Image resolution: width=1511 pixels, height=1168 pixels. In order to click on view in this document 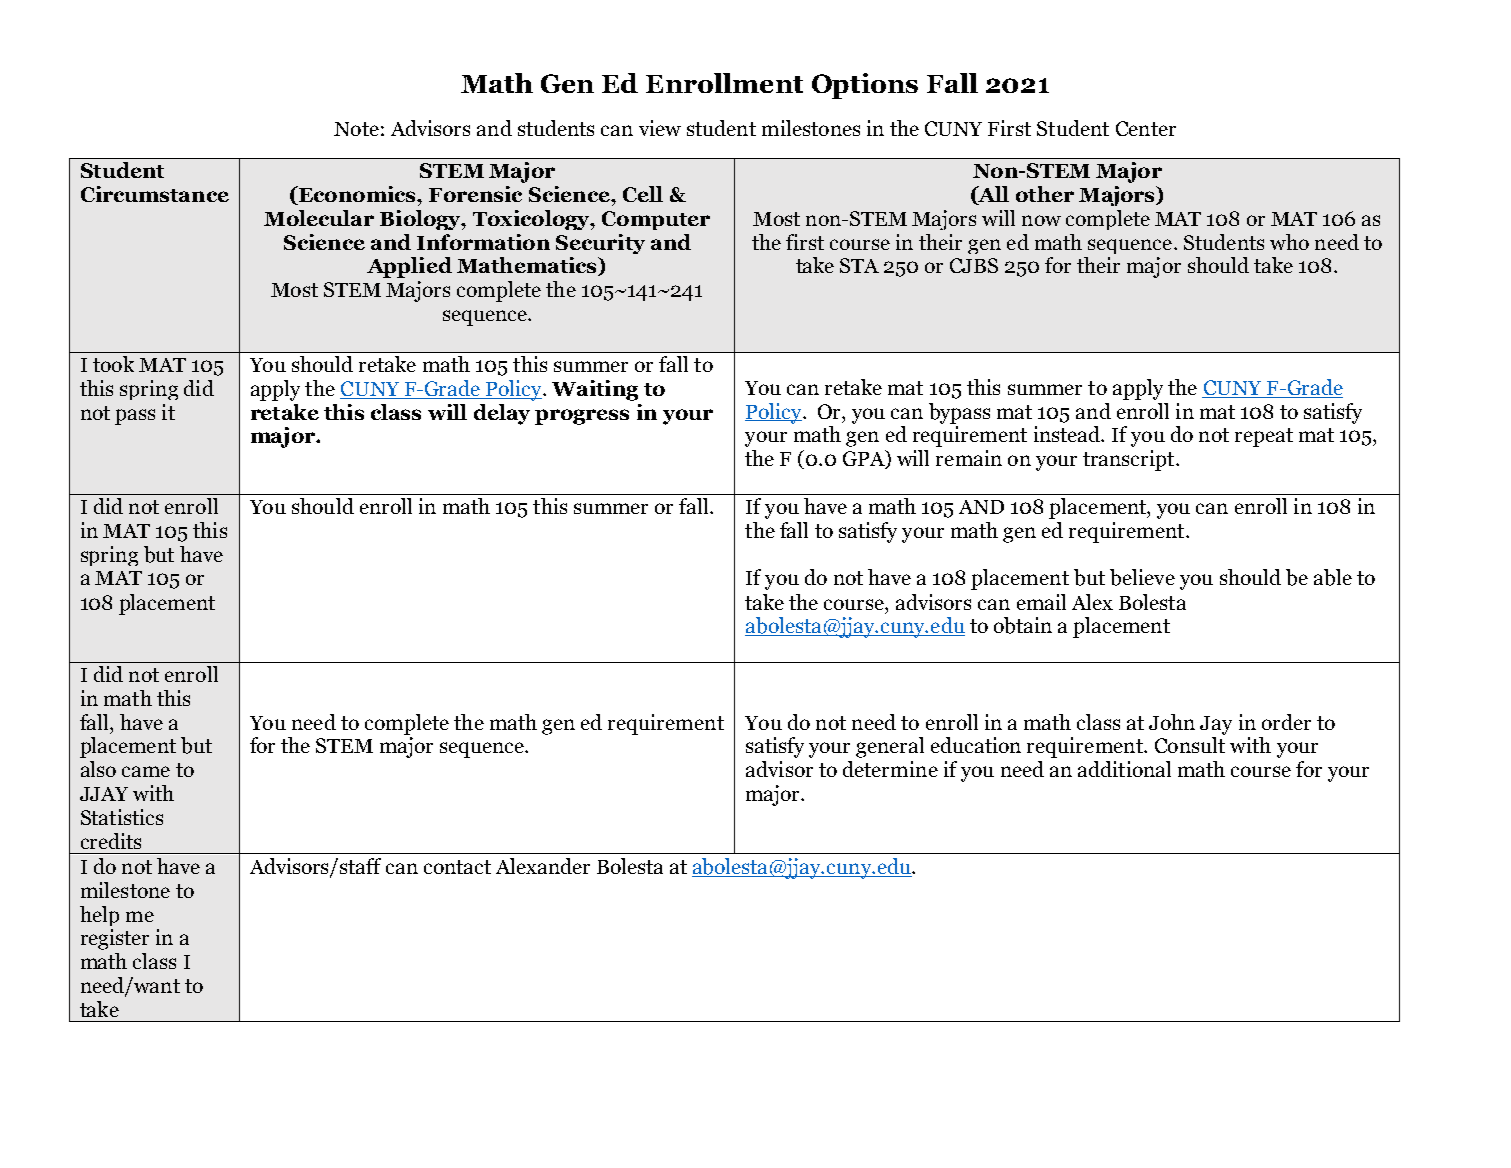, I will do `click(660, 128)`.
